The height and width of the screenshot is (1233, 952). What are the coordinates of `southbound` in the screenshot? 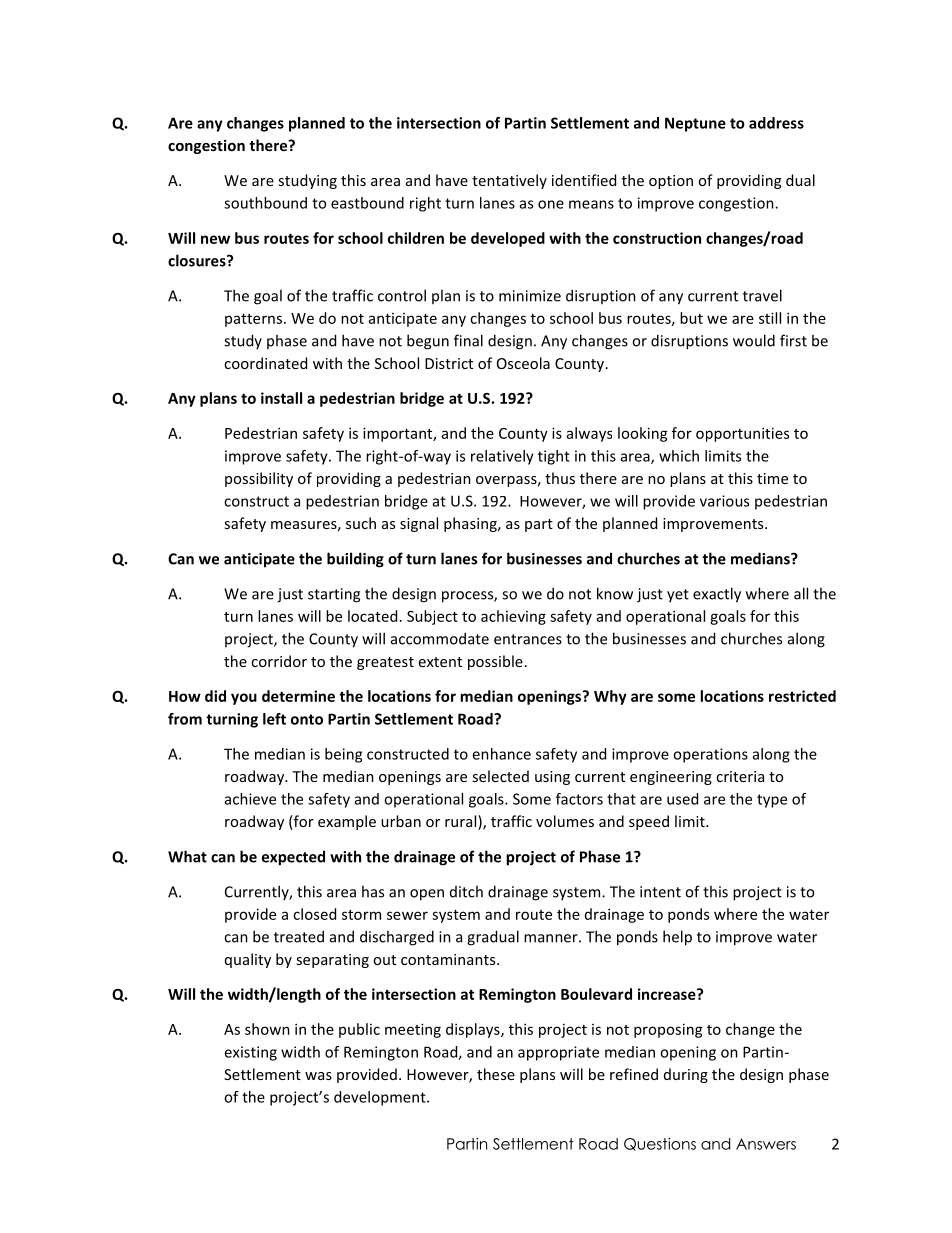 It's located at (265, 203).
